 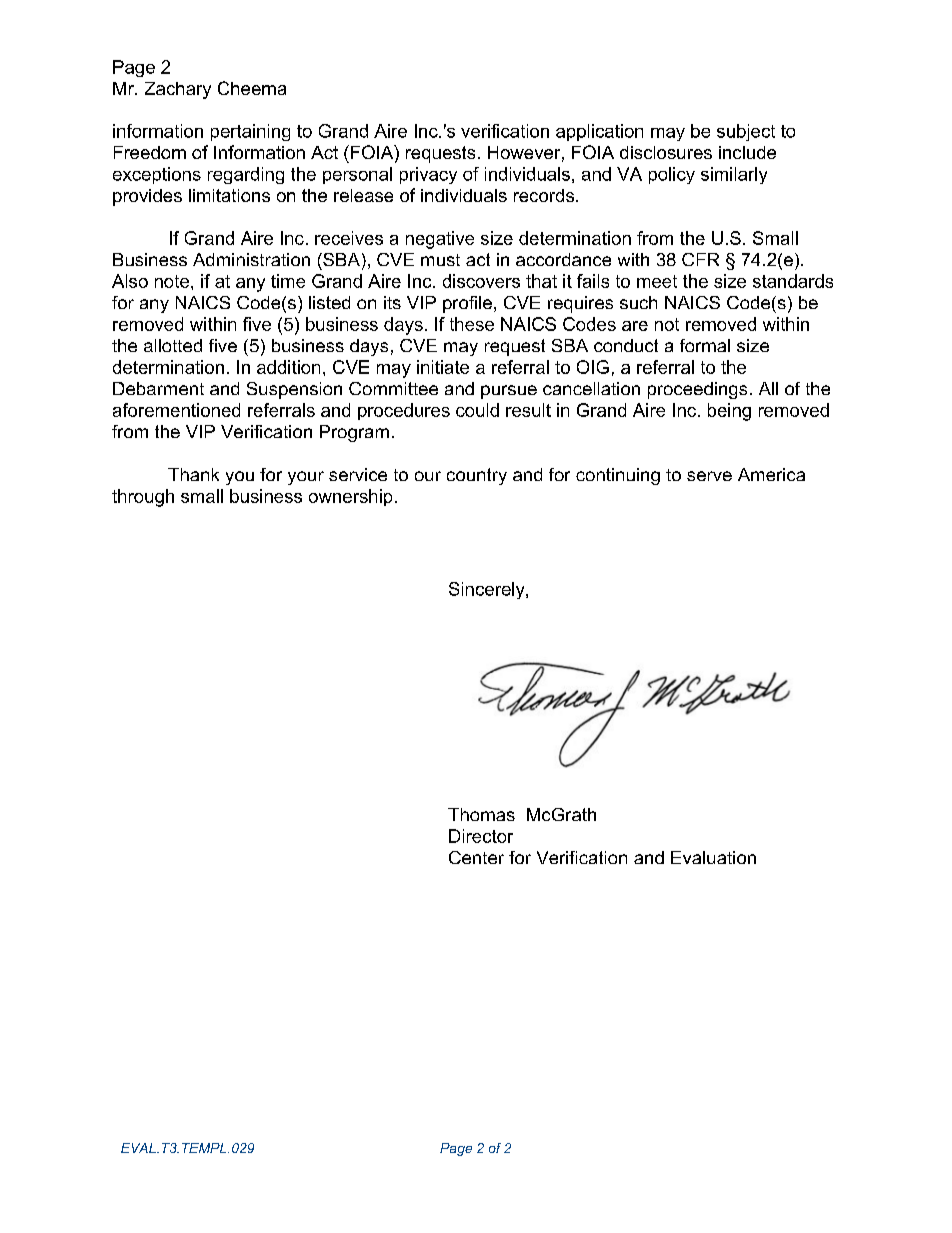 I want to click on privacy, so click(x=428, y=175).
